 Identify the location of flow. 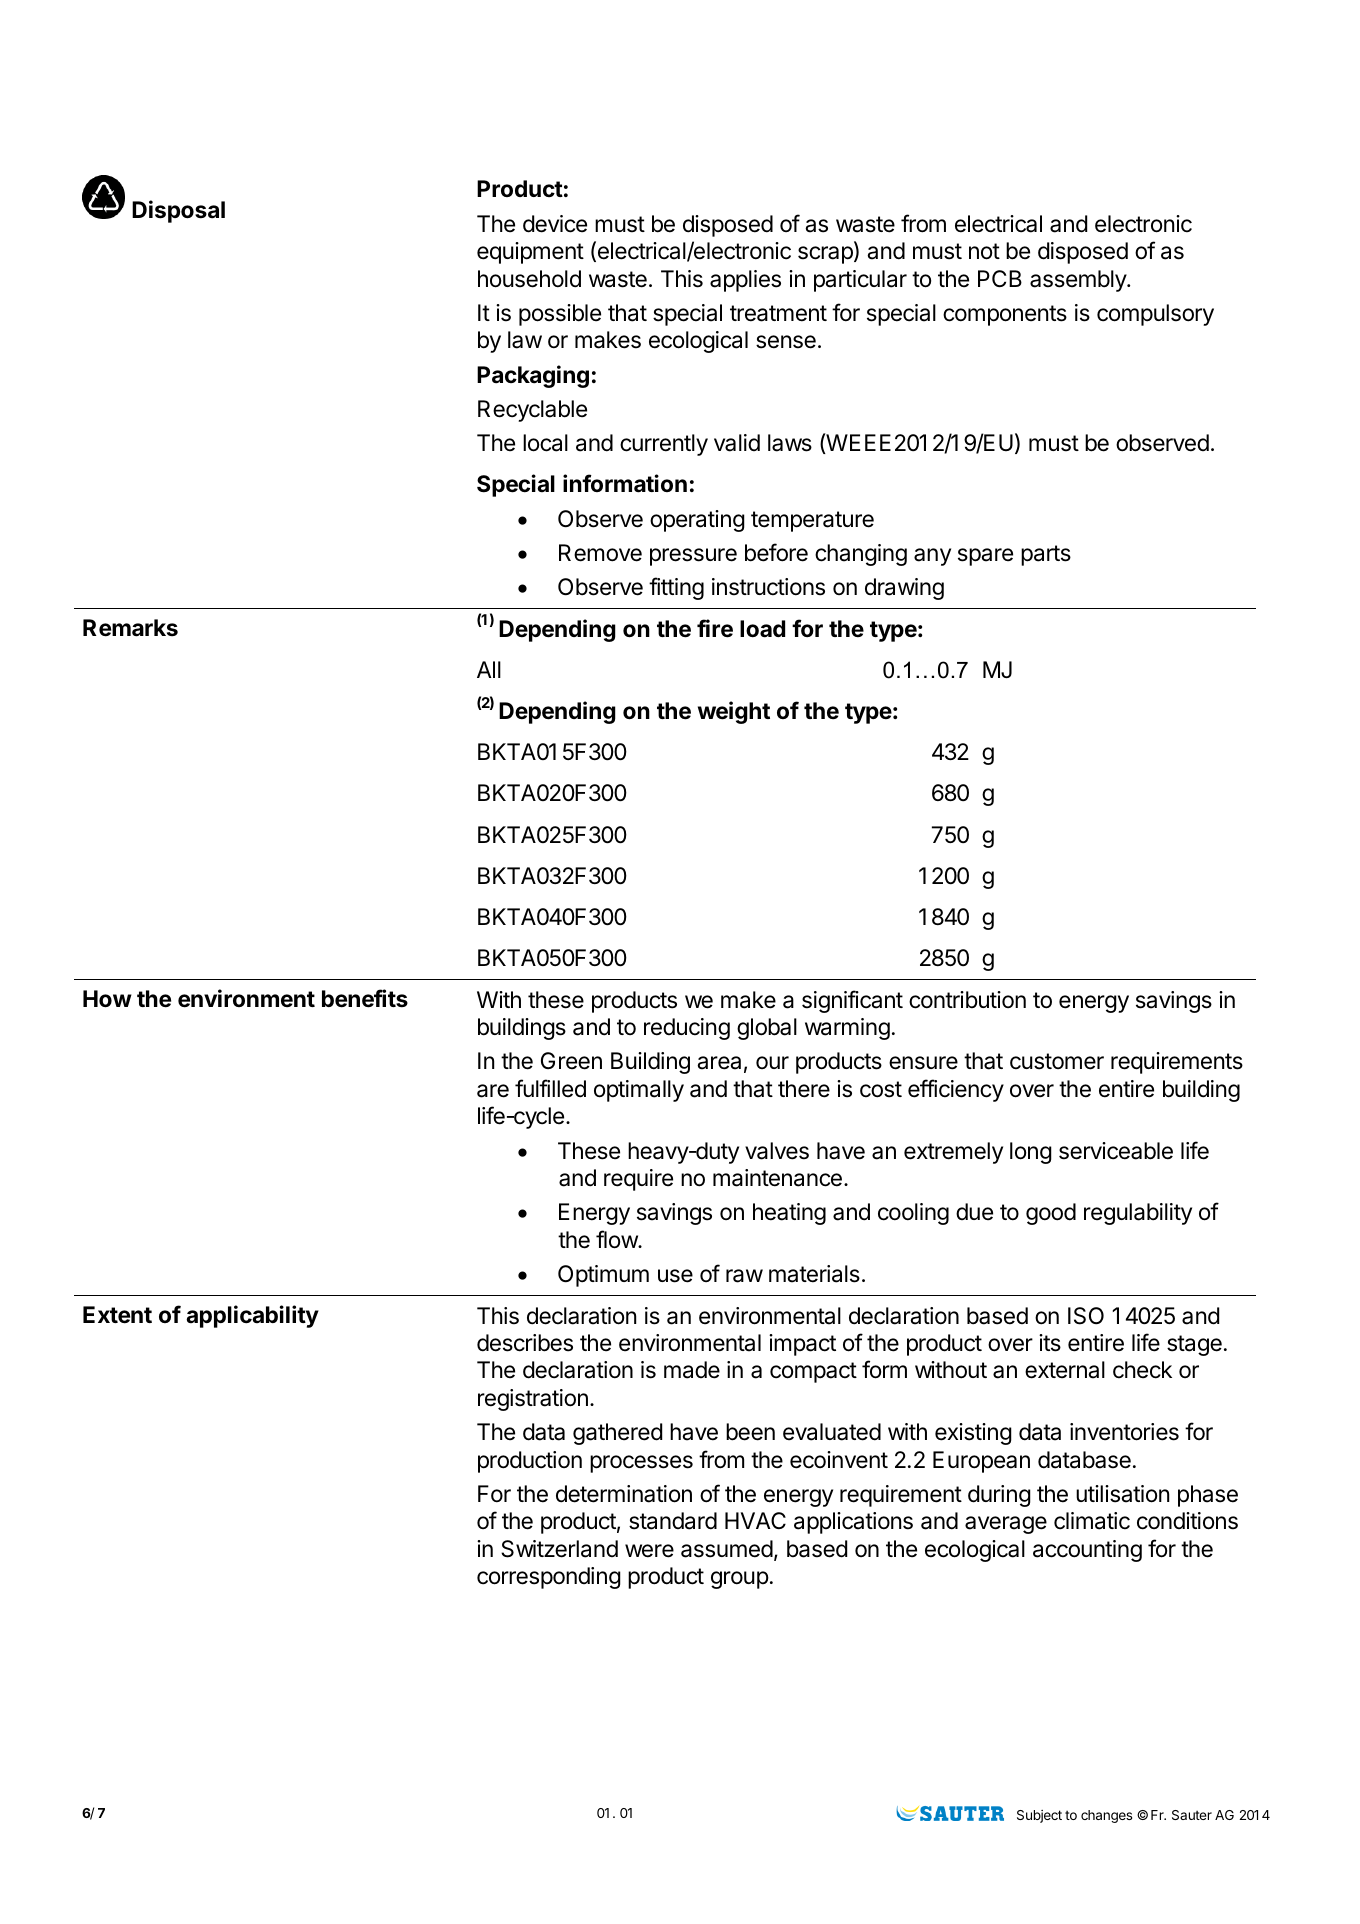
(617, 1239).
